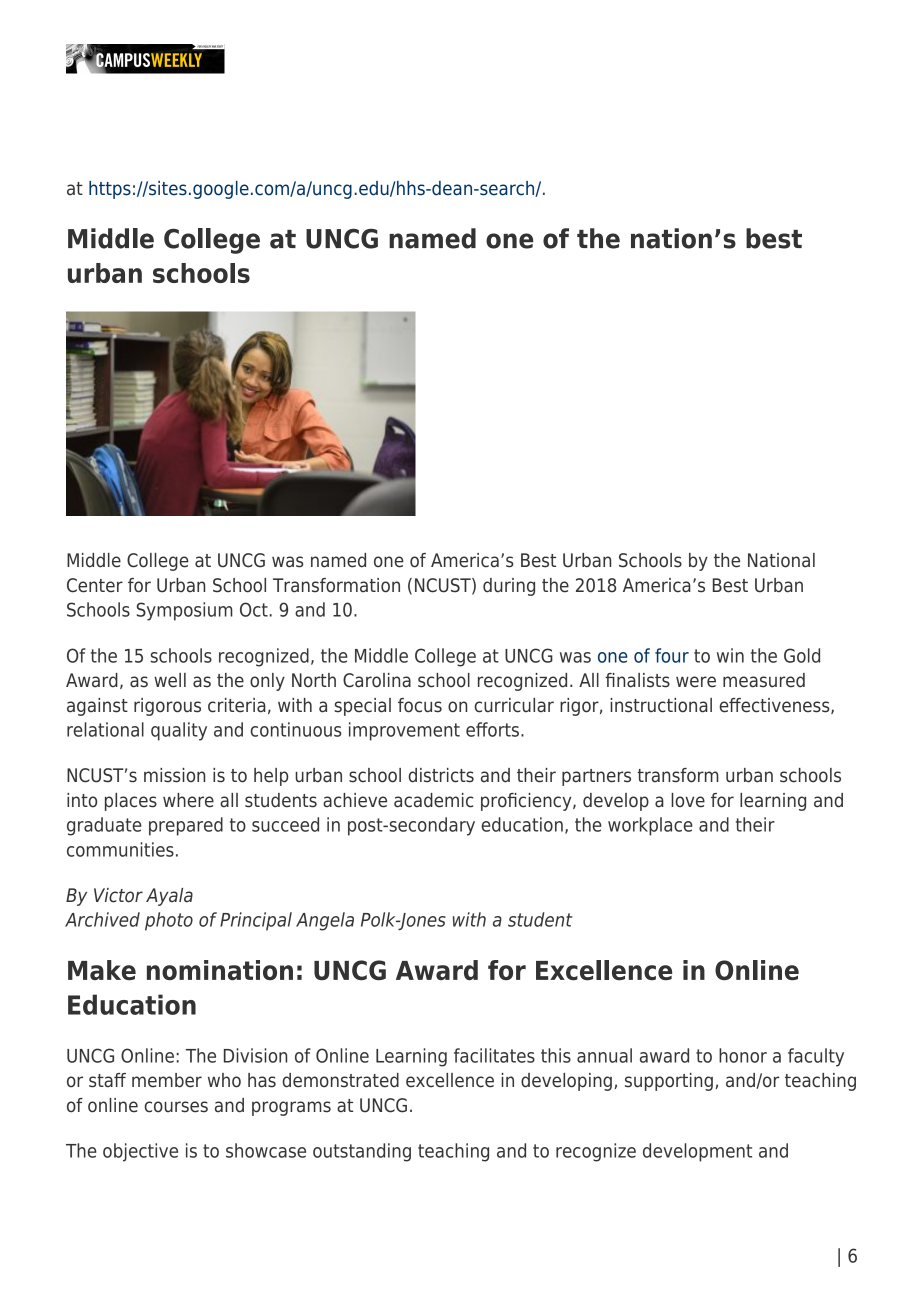 Image resolution: width=924 pixels, height=1308 pixels. Describe the element at coordinates (102, 970) in the page. I see `Make` at that location.
